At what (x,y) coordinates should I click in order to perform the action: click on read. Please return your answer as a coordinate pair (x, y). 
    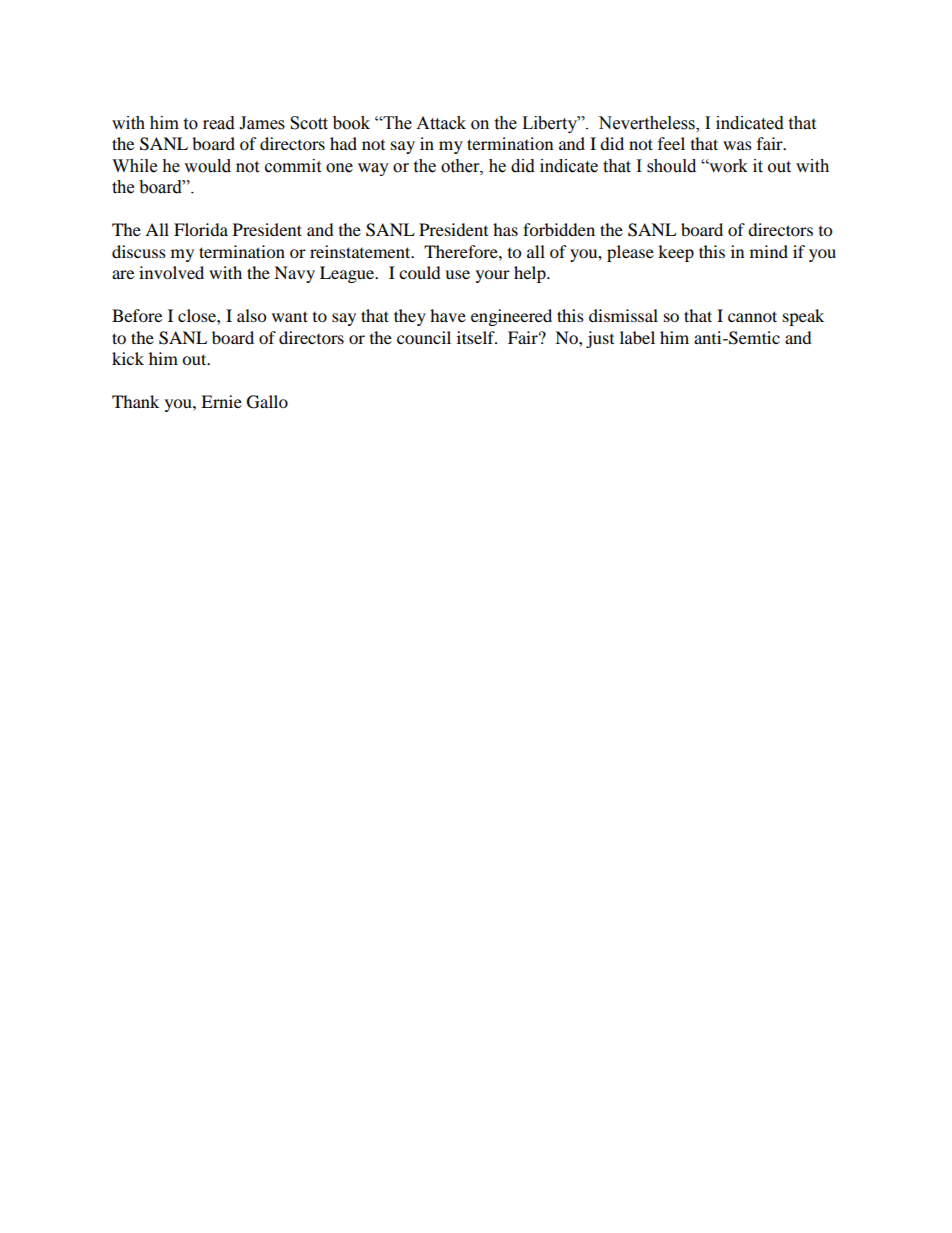
    Looking at the image, I should click on (219, 123).
